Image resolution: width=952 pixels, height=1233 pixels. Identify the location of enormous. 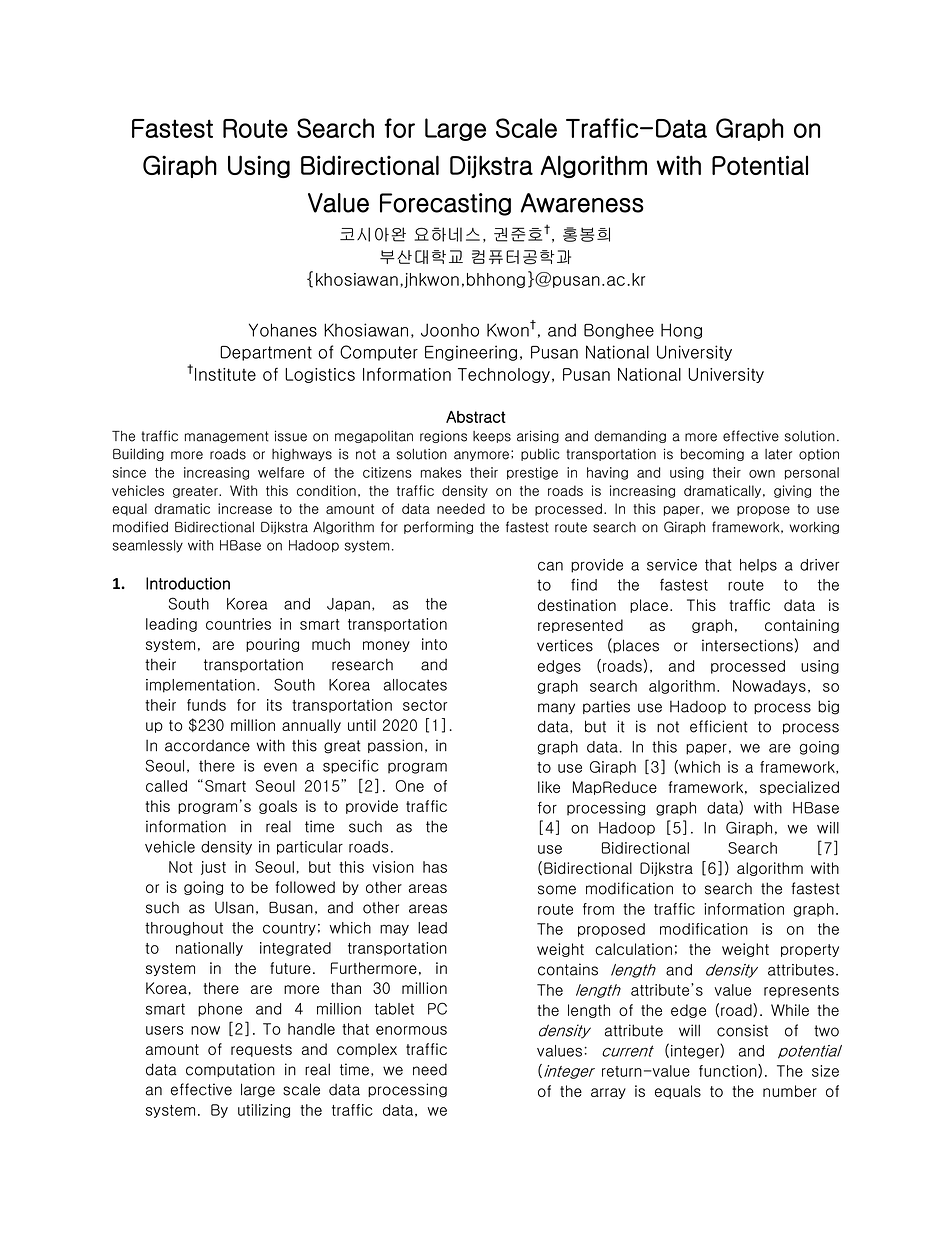
(411, 1030).
